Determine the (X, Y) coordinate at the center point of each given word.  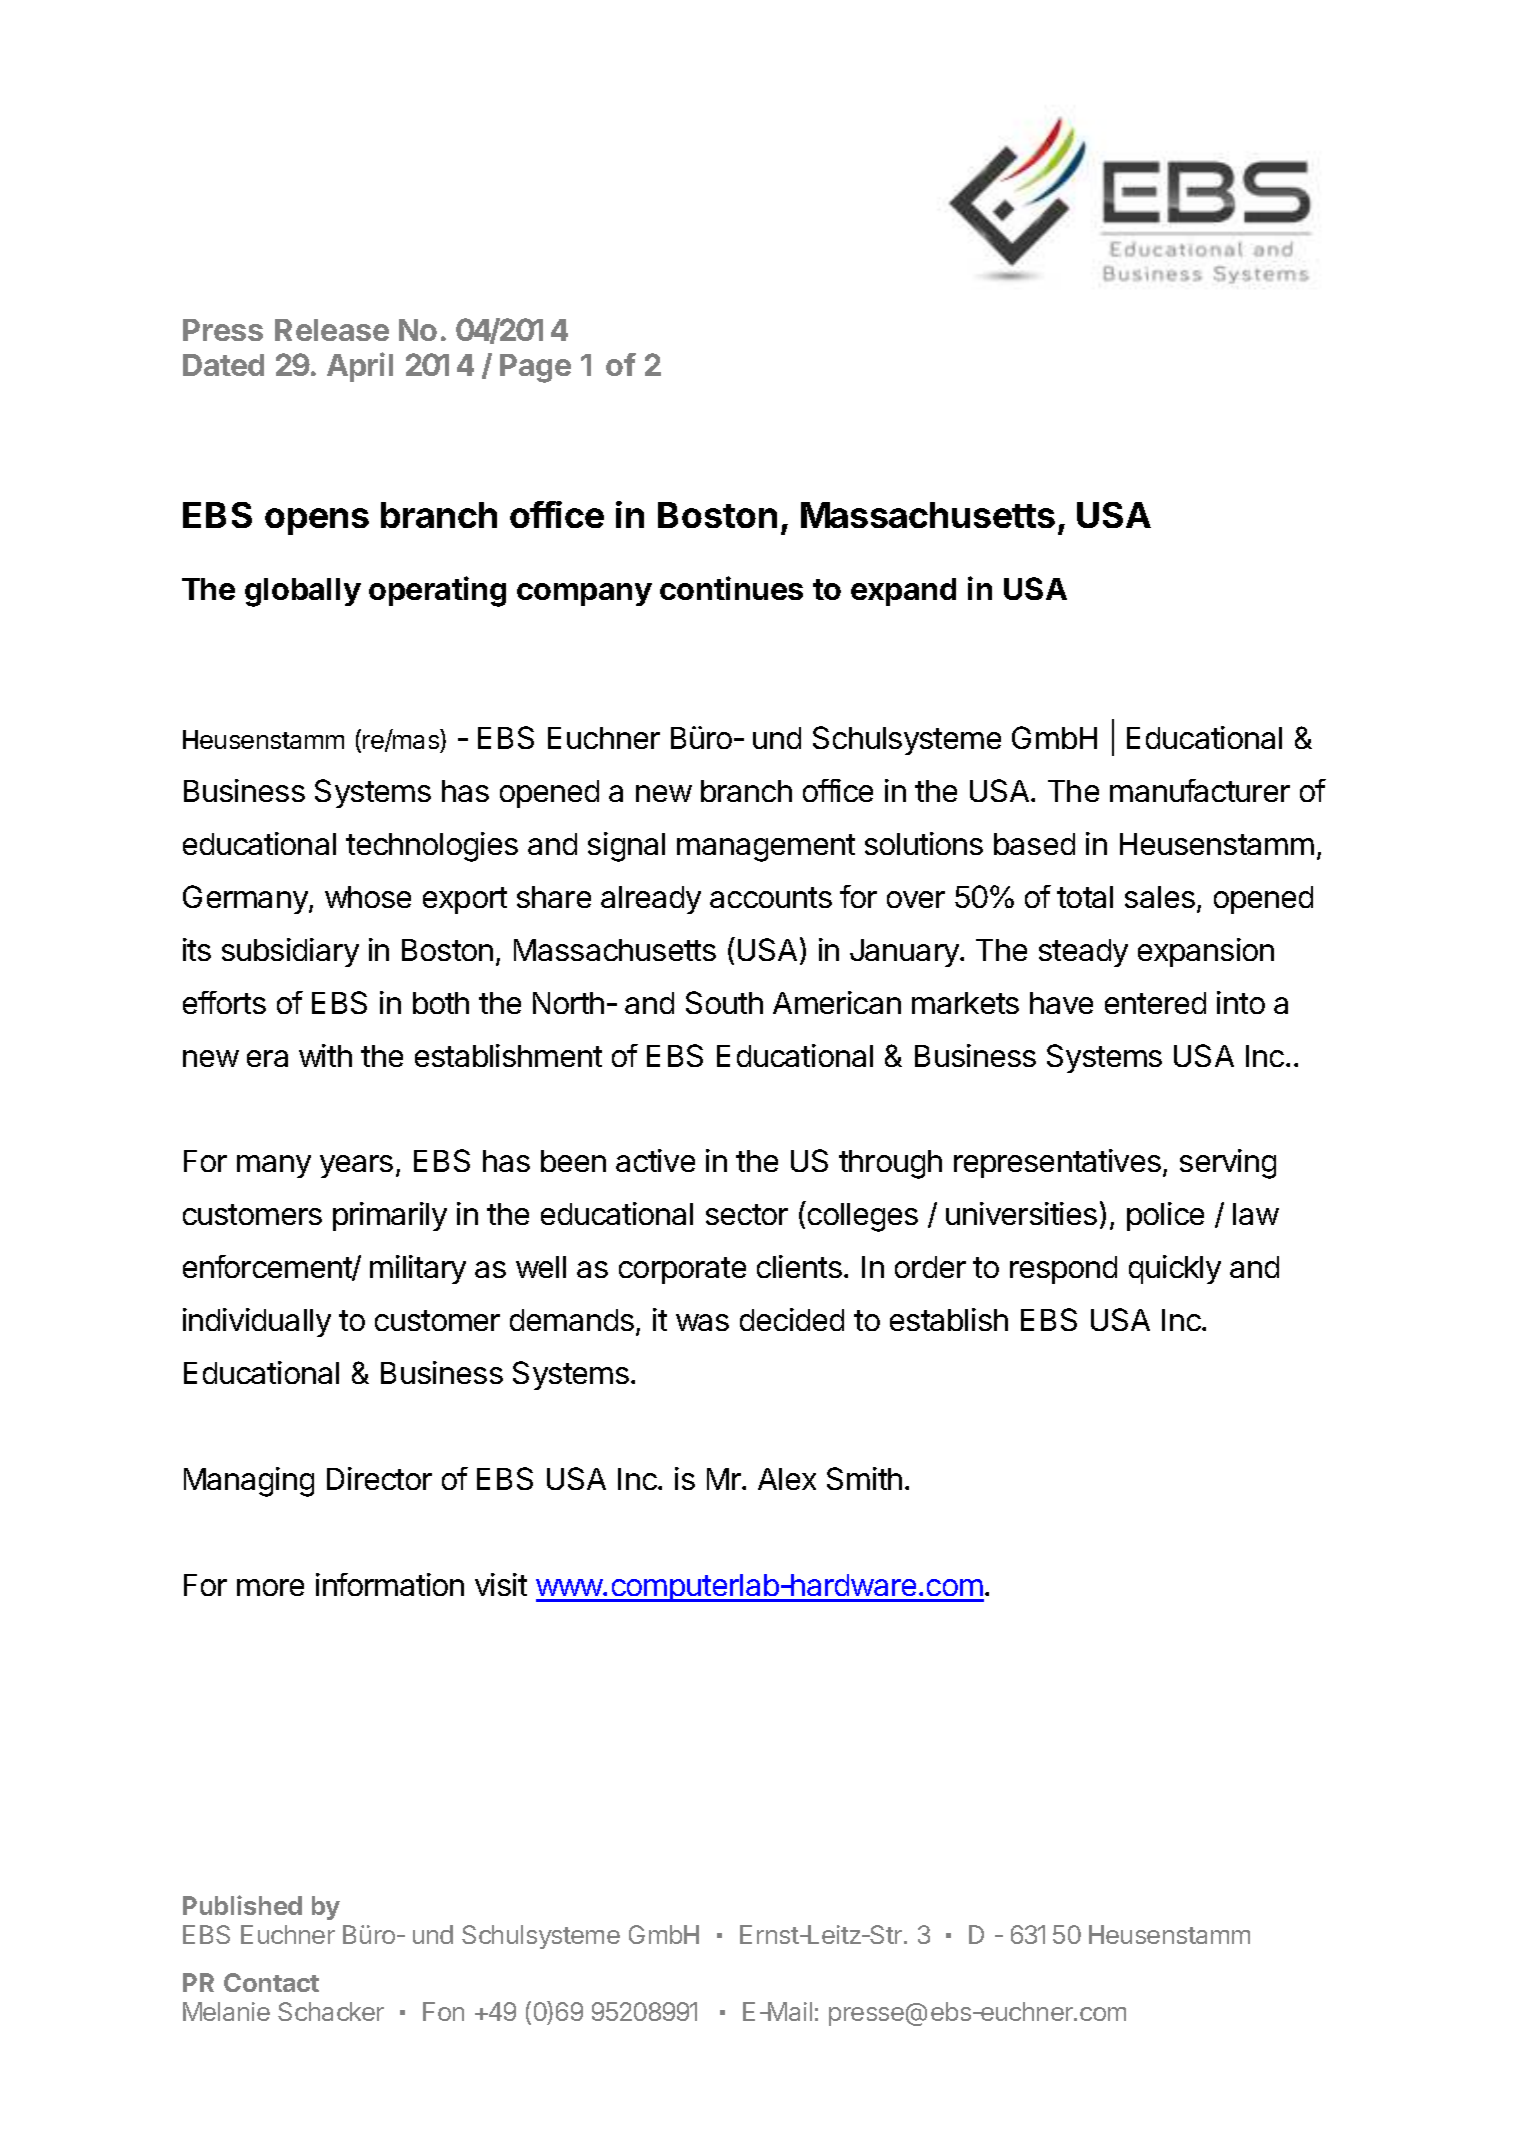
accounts (771, 897)
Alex (787, 1479)
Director (379, 1478)
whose (368, 897)
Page (535, 368)
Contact (271, 1982)
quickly (1175, 1269)
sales (1160, 897)
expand (903, 592)
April (360, 367)
